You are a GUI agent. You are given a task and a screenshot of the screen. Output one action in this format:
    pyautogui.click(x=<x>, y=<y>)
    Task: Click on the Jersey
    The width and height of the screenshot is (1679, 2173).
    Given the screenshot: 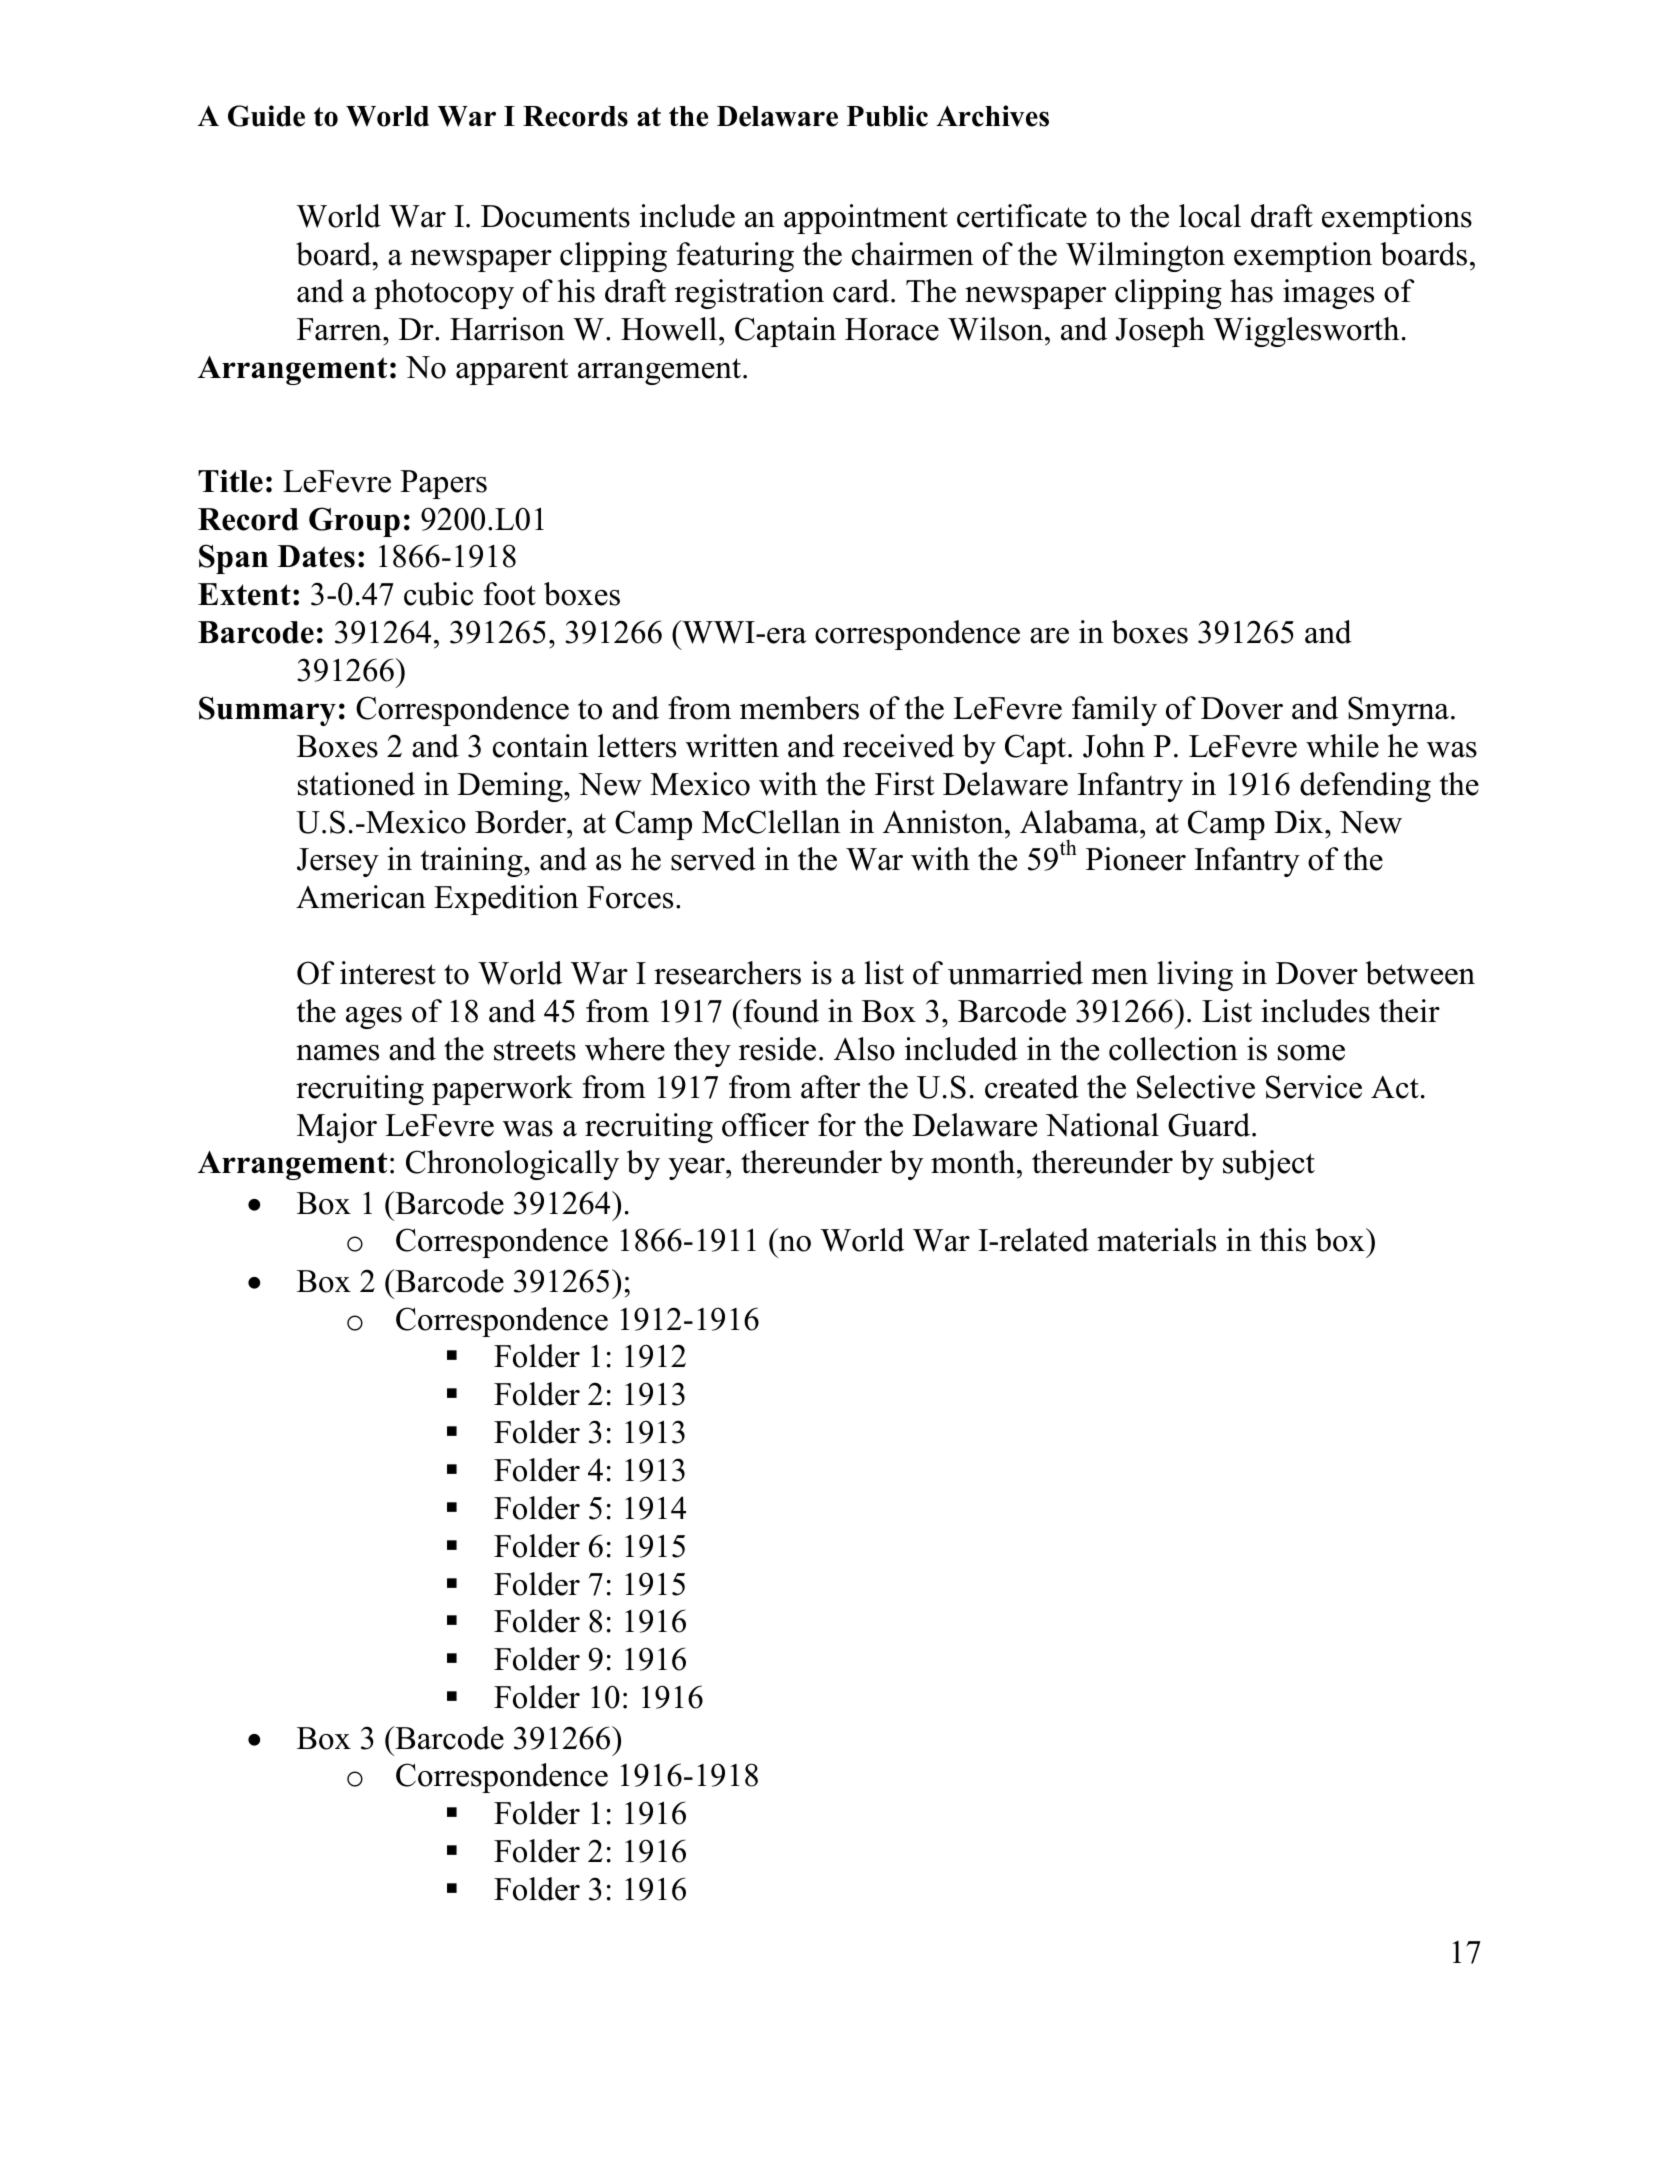 What is the action you would take?
    pyautogui.click(x=338, y=862)
